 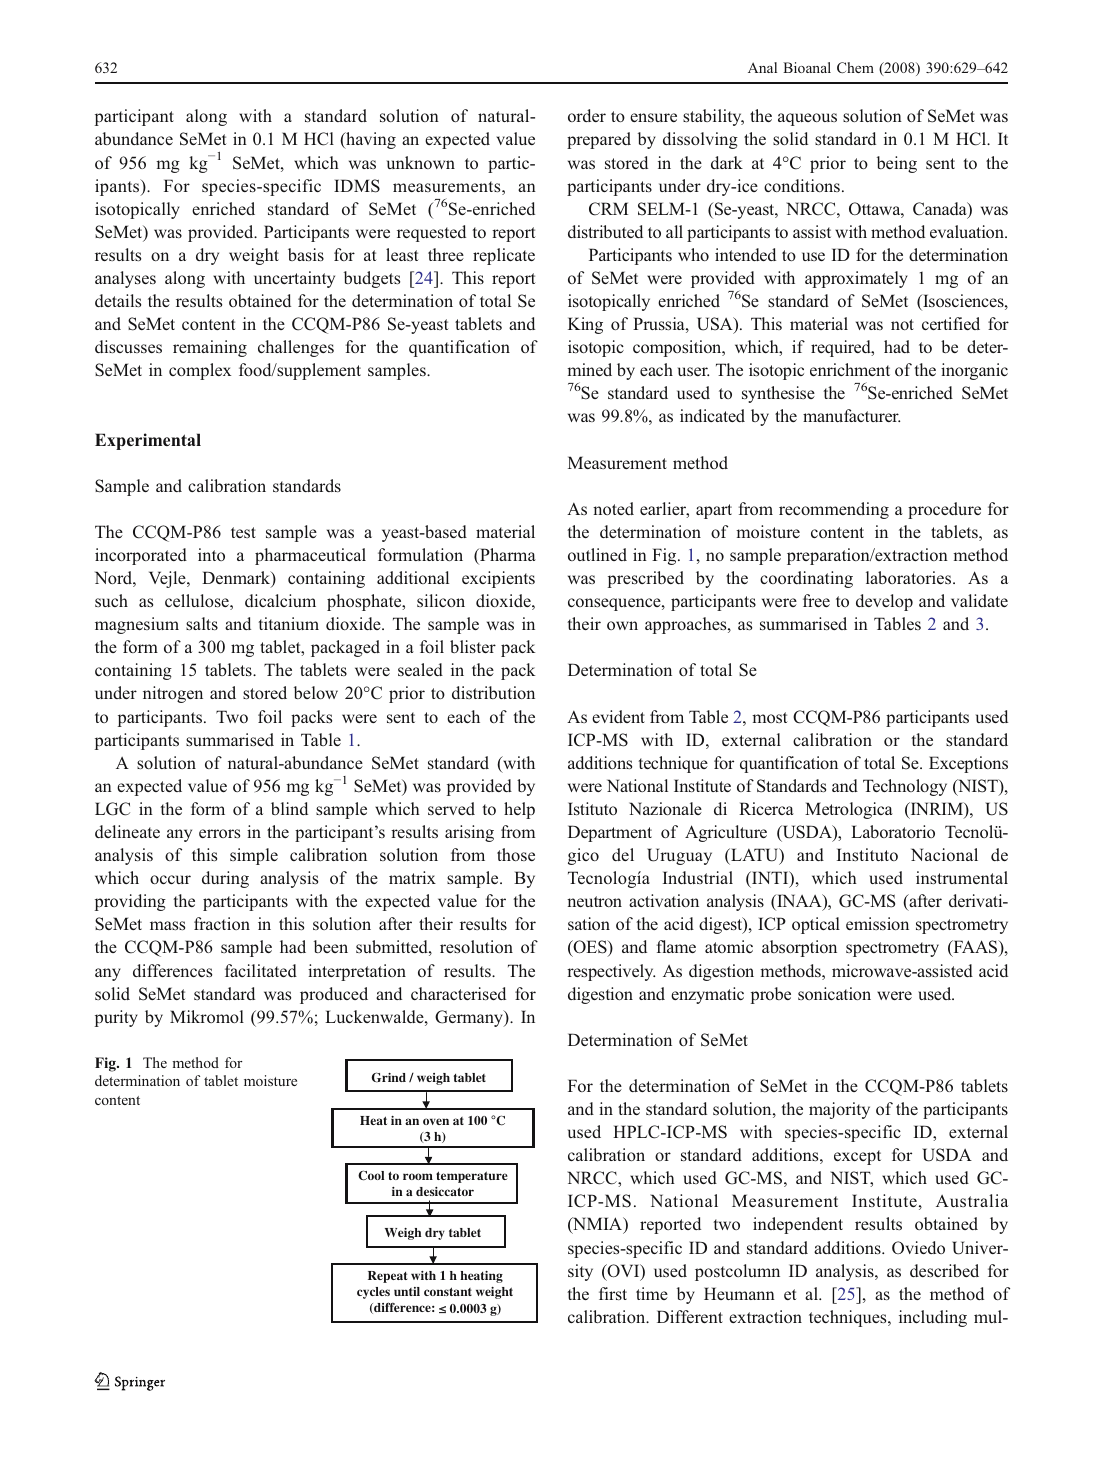 What do you see at coordinates (587, 115) in the document?
I see `order` at bounding box center [587, 115].
